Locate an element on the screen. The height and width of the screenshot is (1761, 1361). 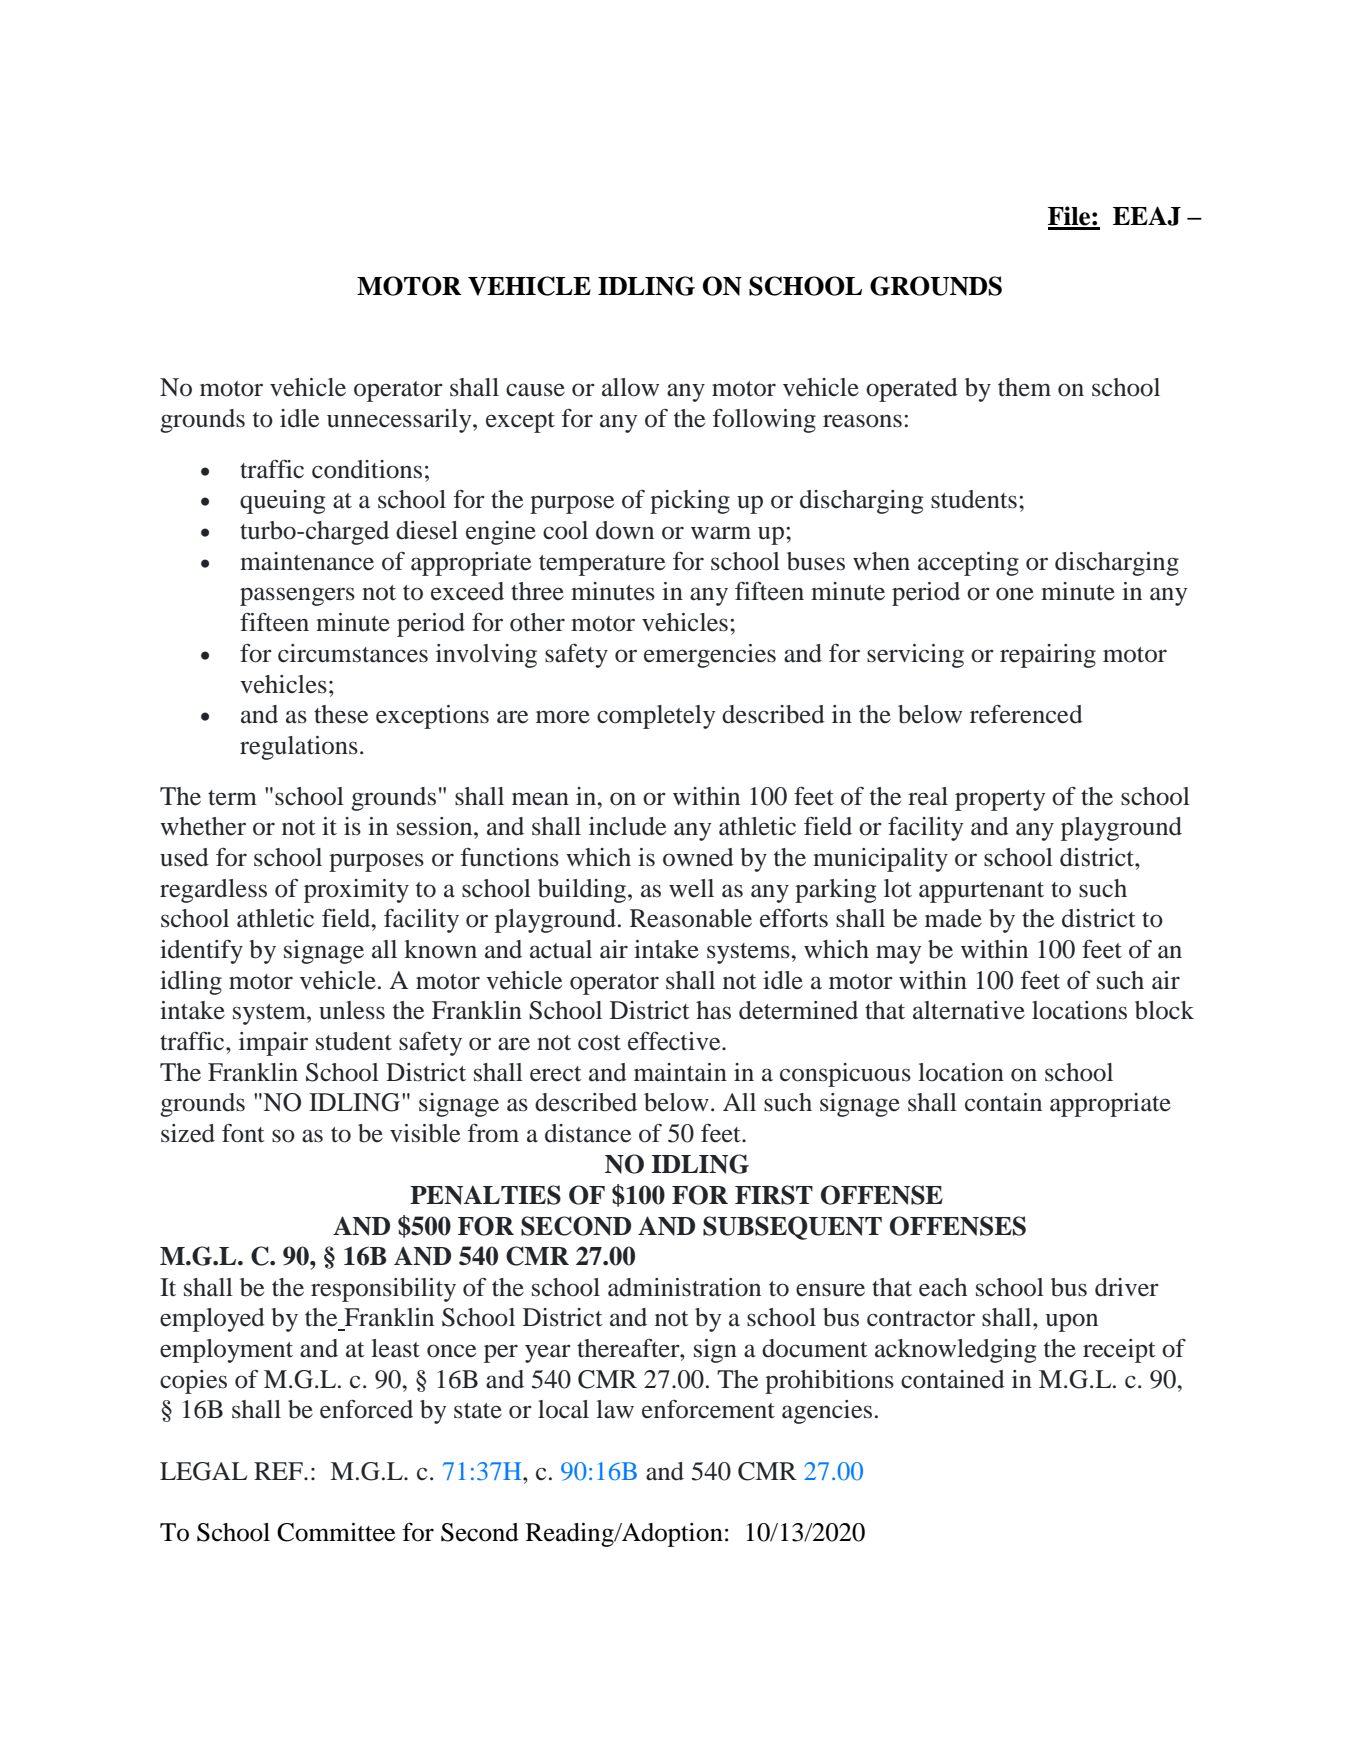
include is located at coordinates (627, 826).
